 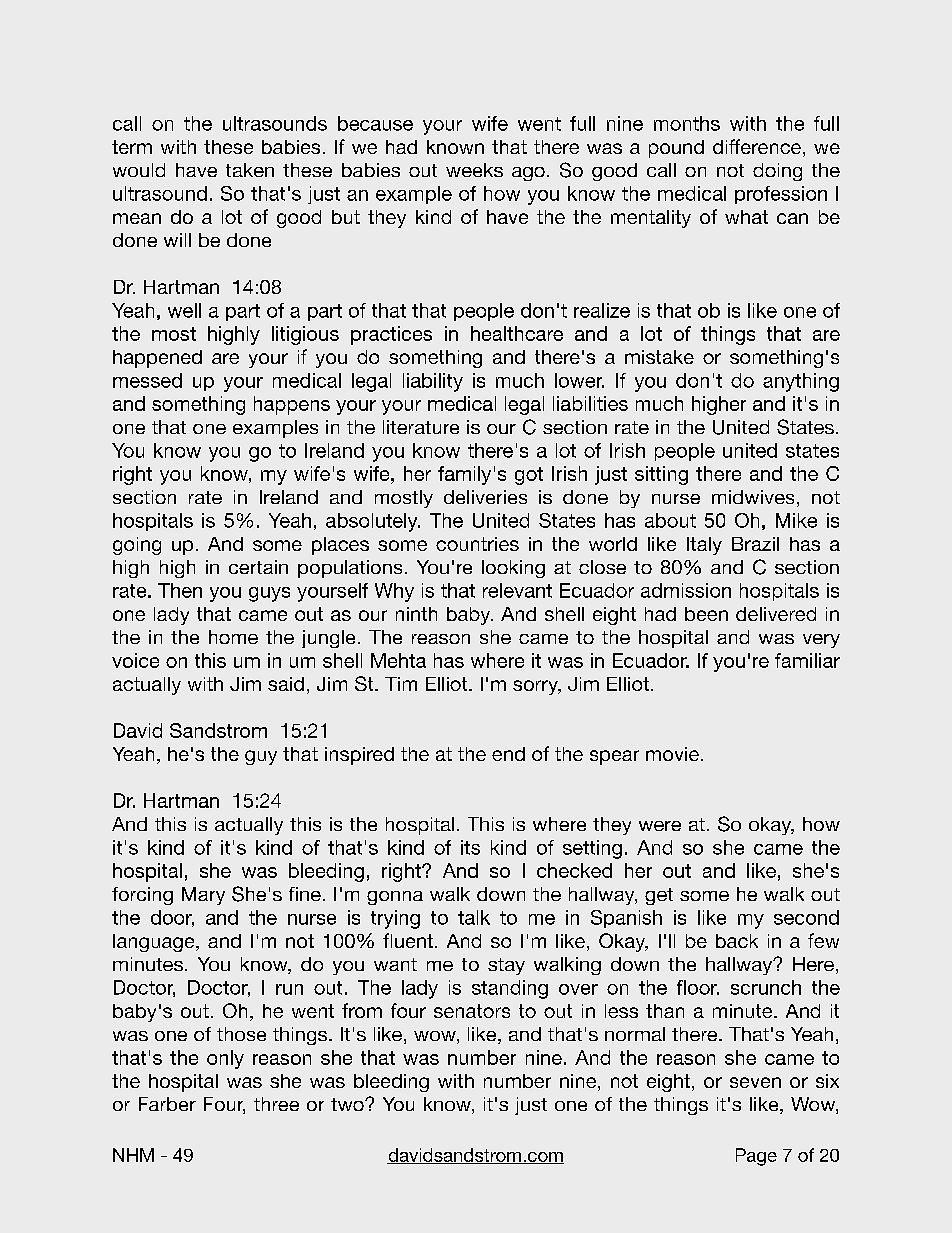 What do you see at coordinates (233, 637) in the screenshot?
I see `home` at bounding box center [233, 637].
